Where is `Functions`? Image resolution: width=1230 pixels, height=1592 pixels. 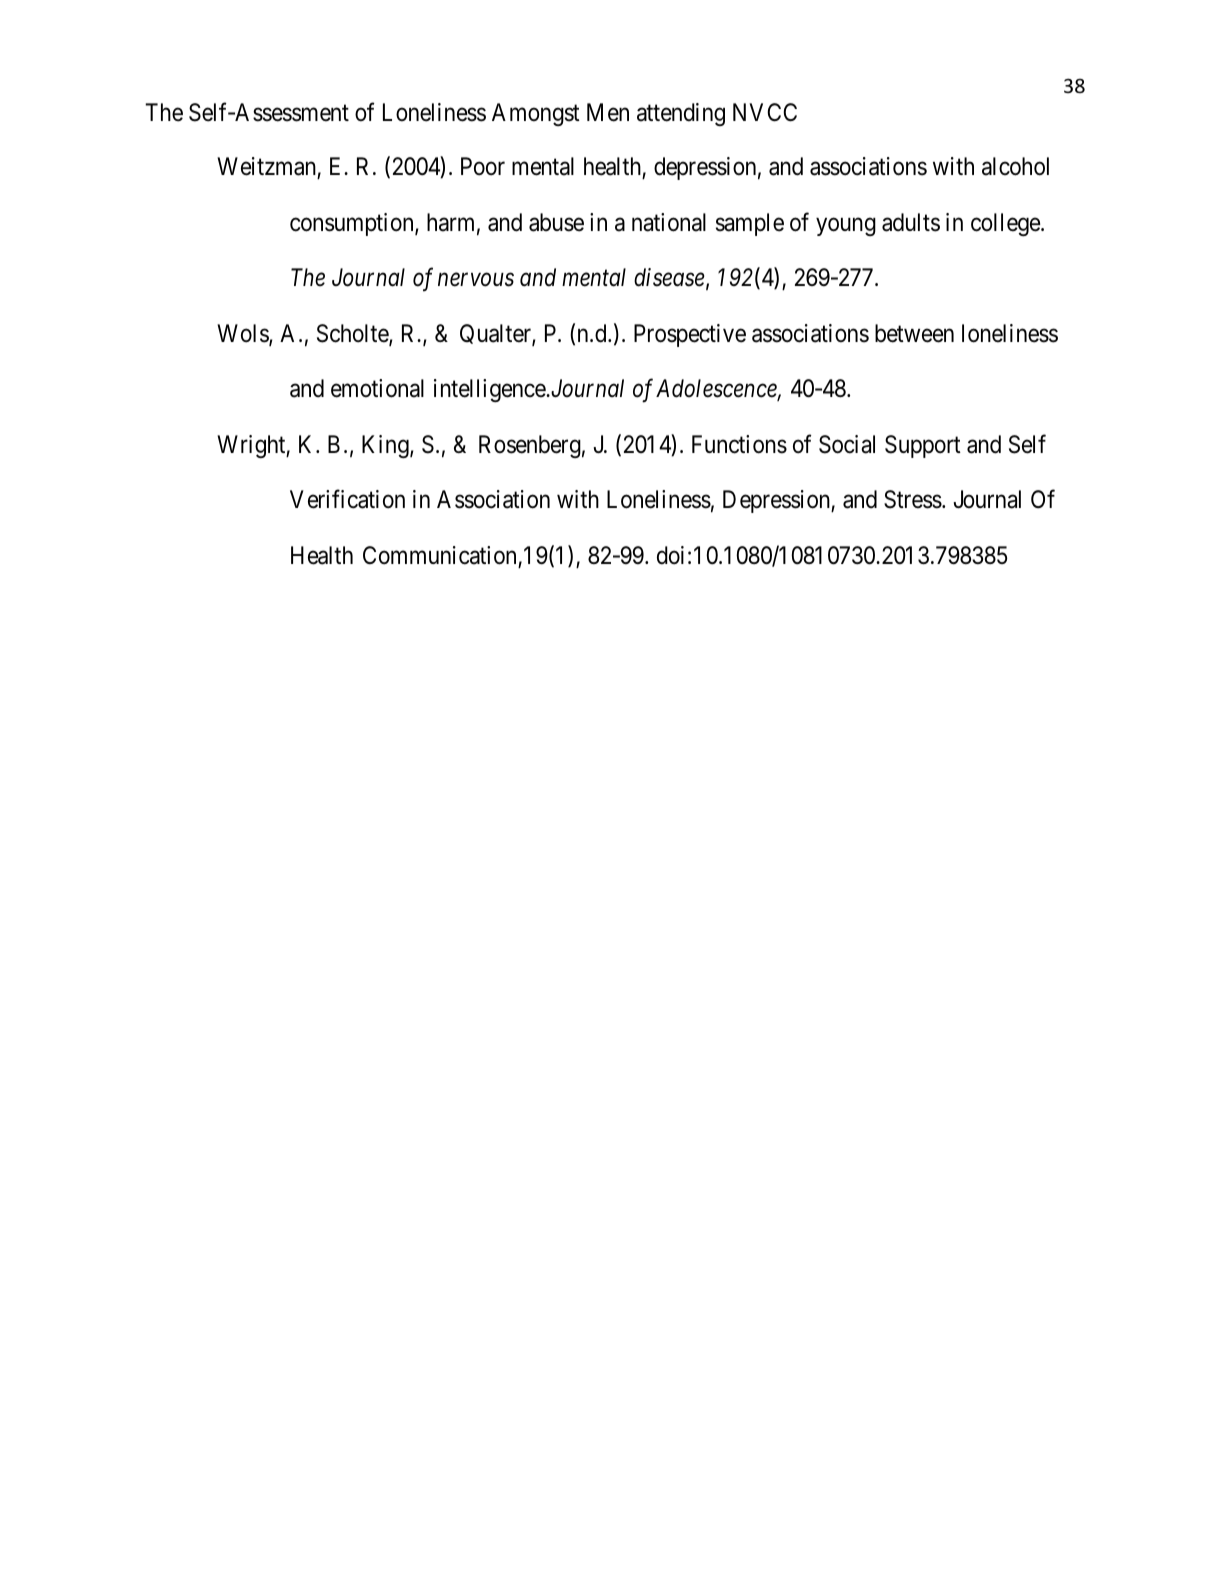
Functions is located at coordinates (739, 444).
